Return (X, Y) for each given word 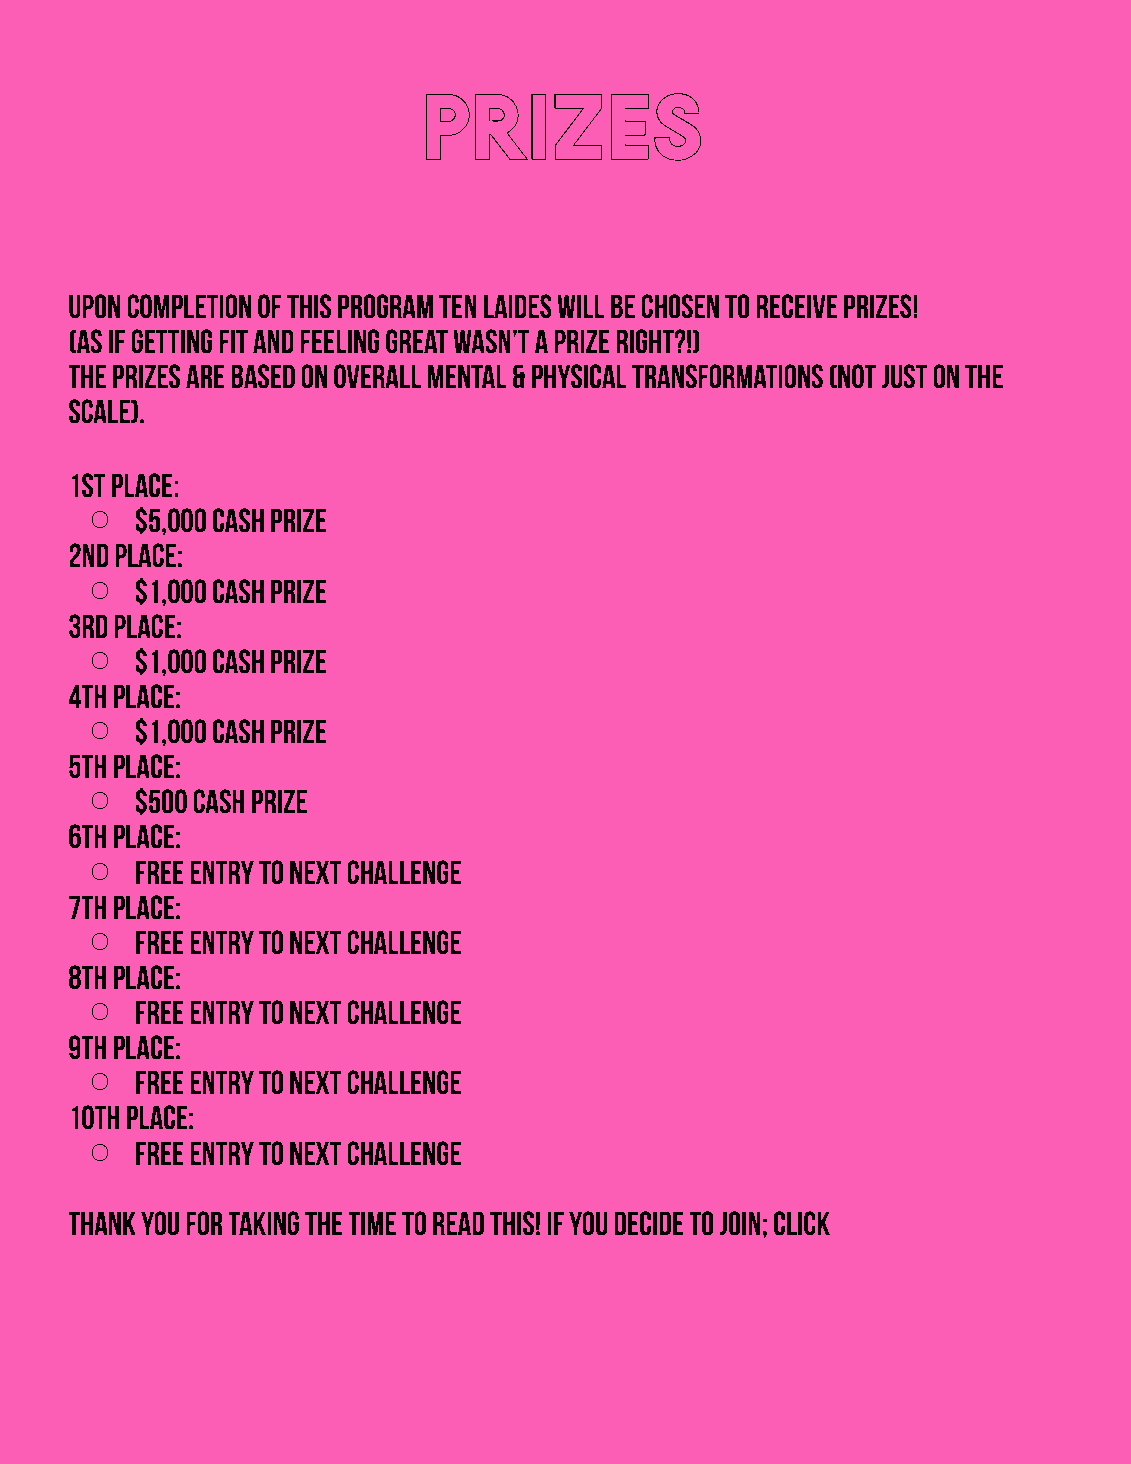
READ (458, 1223)
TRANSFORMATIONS (727, 376)
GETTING (171, 341)
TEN (458, 306)
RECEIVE (796, 306)
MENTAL (467, 376)
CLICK (802, 1223)
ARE (205, 376)
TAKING (263, 1223)
